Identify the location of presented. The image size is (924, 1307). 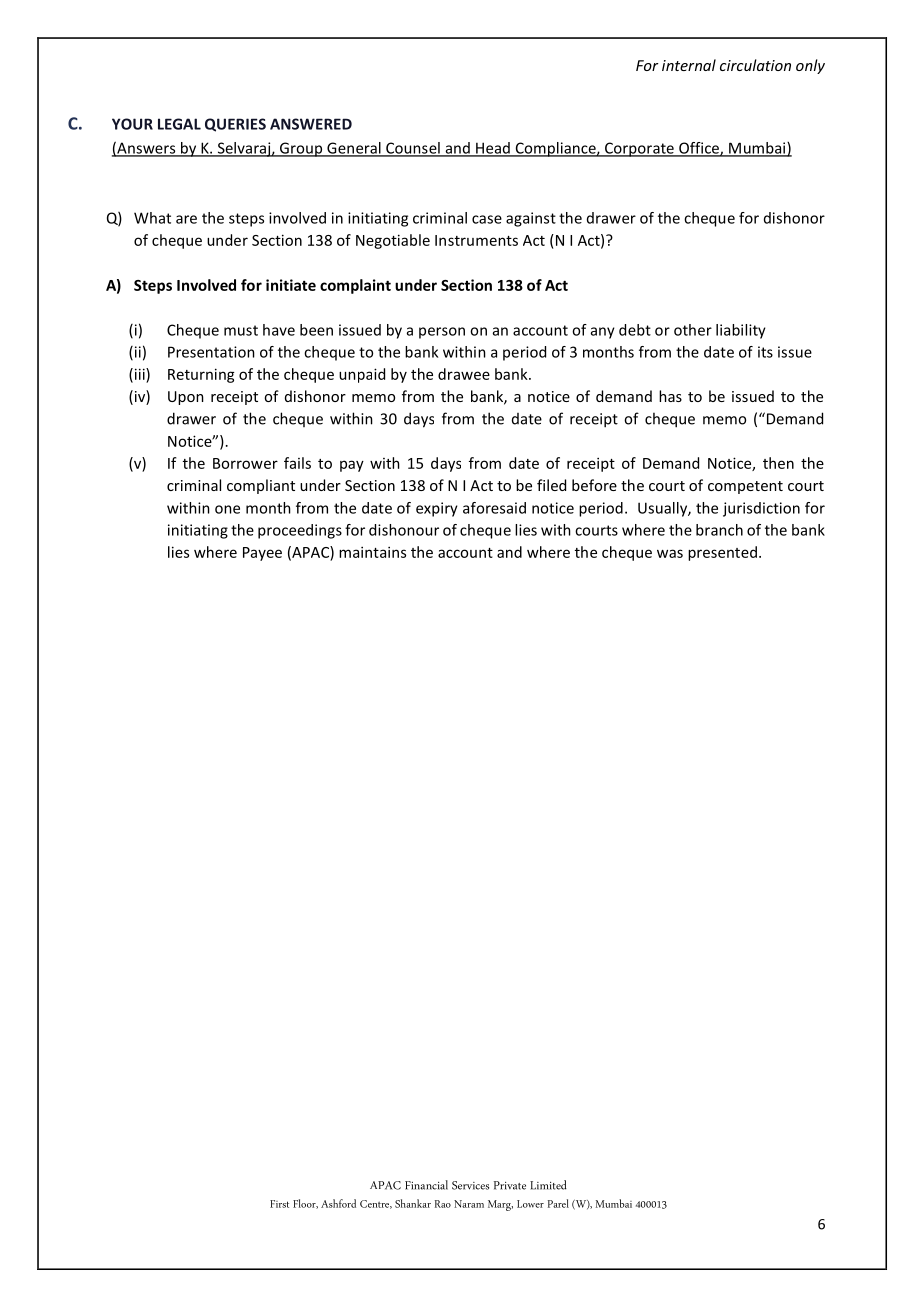
(722, 553).
